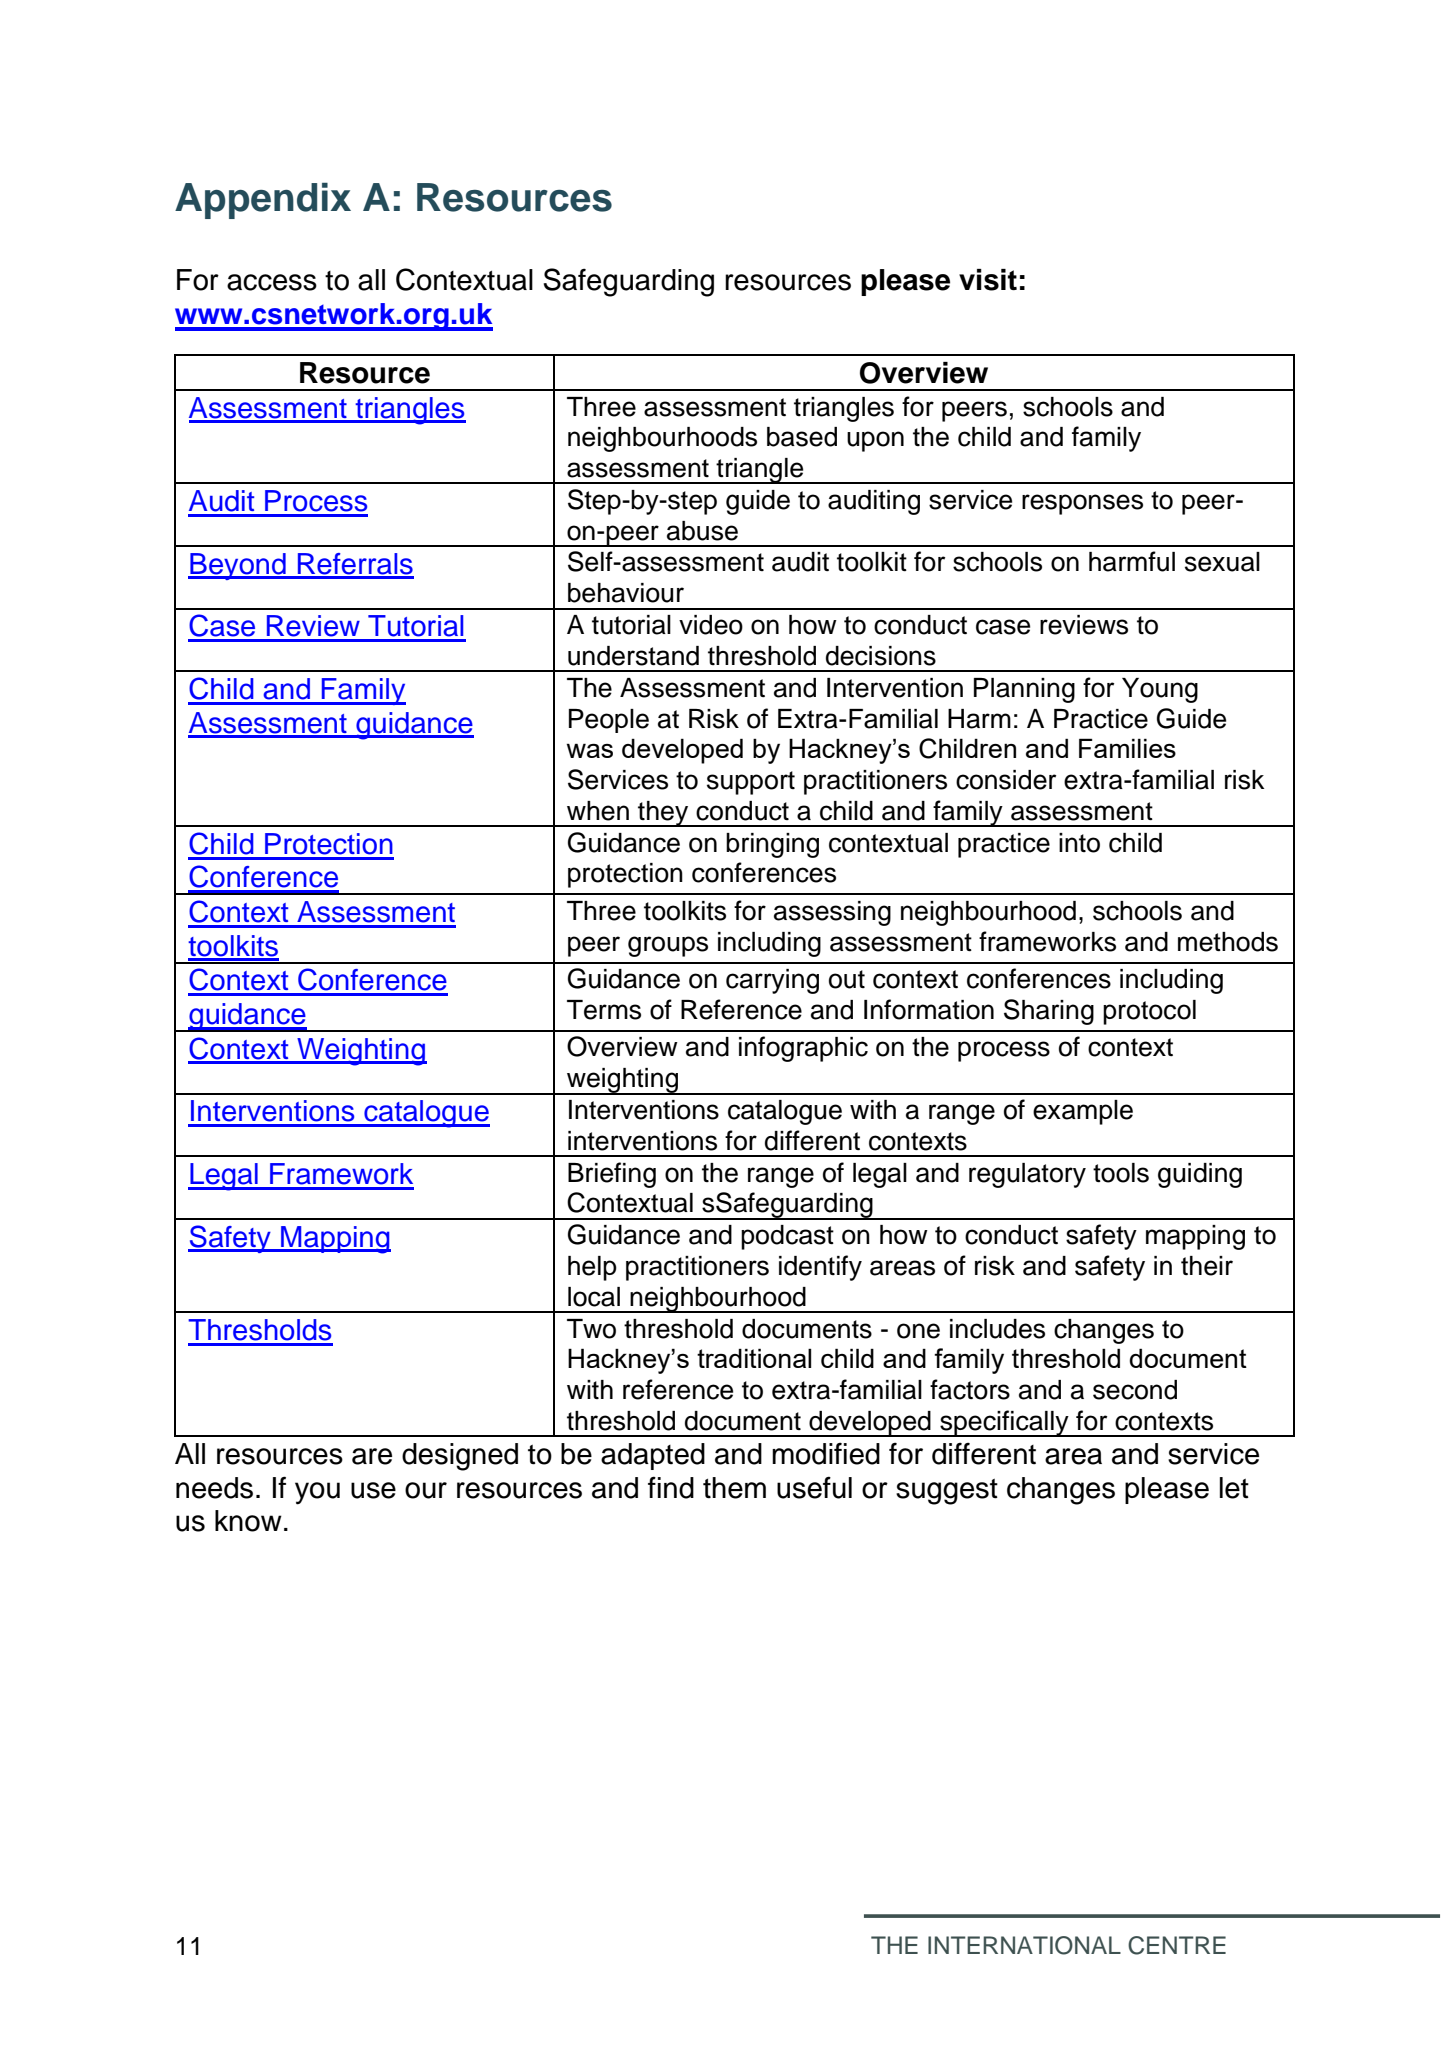  I want to click on them, so click(734, 1488).
